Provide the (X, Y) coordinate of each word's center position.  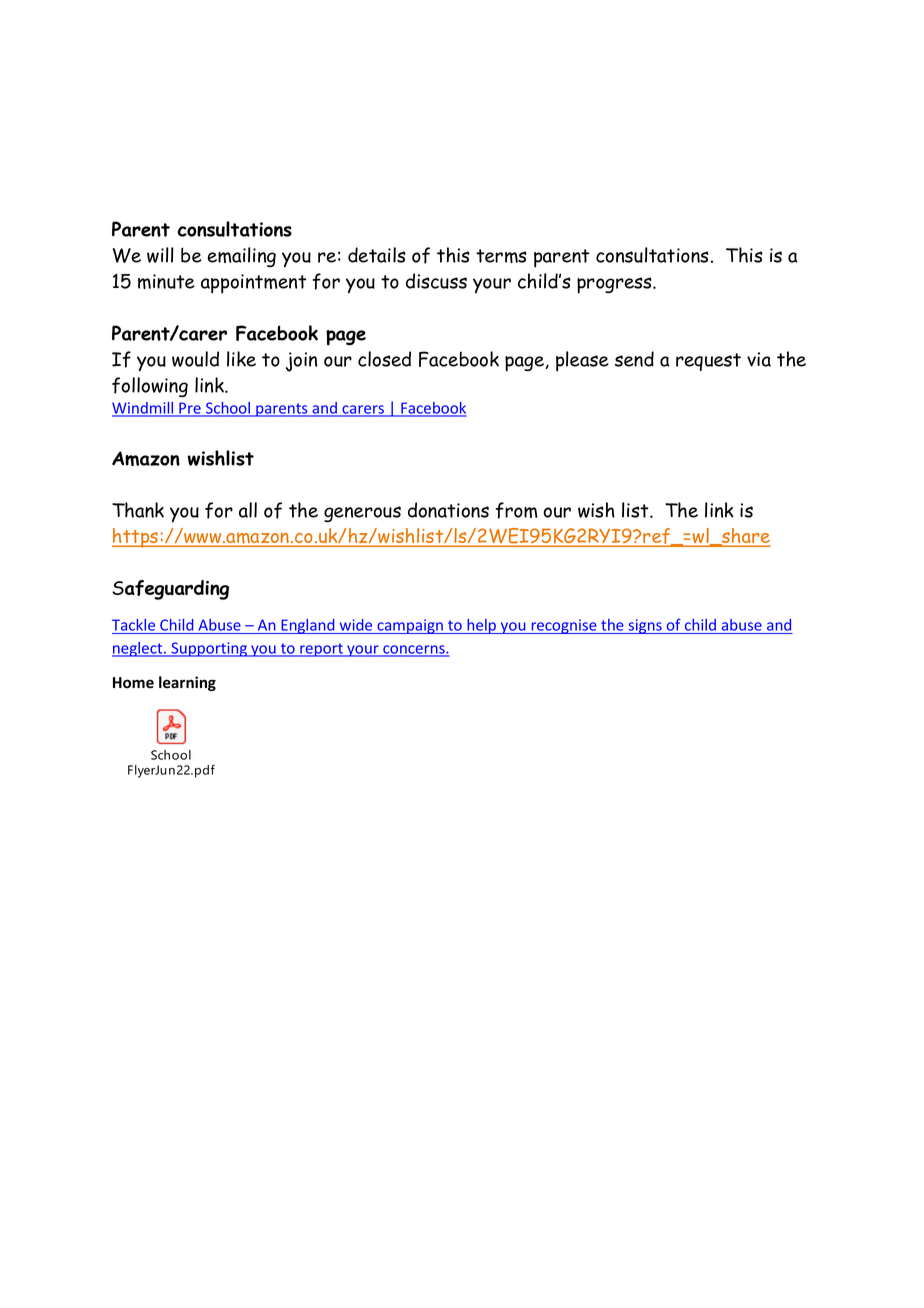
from (517, 510)
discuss (436, 281)
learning (187, 683)
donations (448, 510)
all (248, 510)
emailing (241, 257)
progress (615, 285)
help (481, 626)
